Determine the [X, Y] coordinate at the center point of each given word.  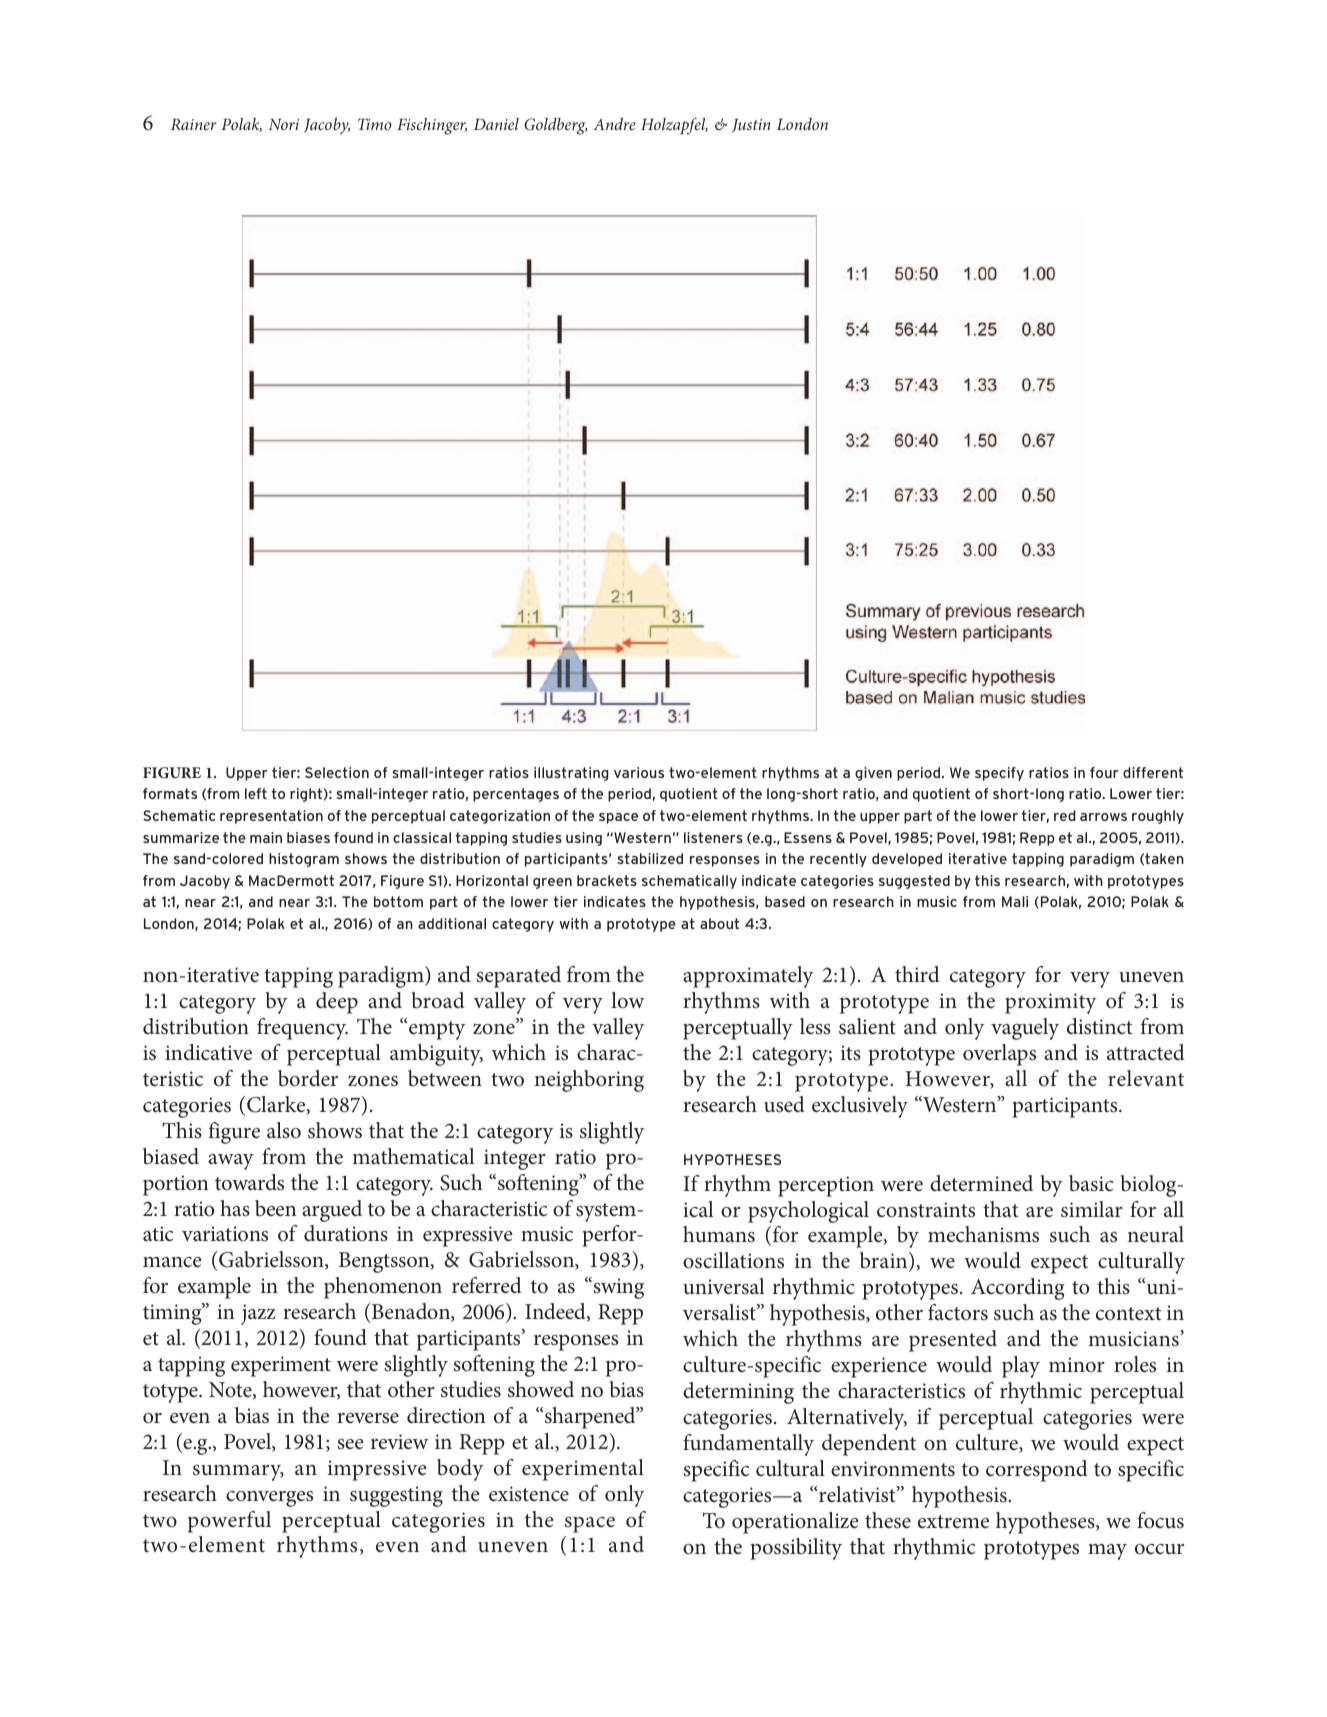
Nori [284, 124]
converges [269, 1499]
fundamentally [748, 1445]
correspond [1036, 1471]
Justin [751, 126]
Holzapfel [674, 126]
